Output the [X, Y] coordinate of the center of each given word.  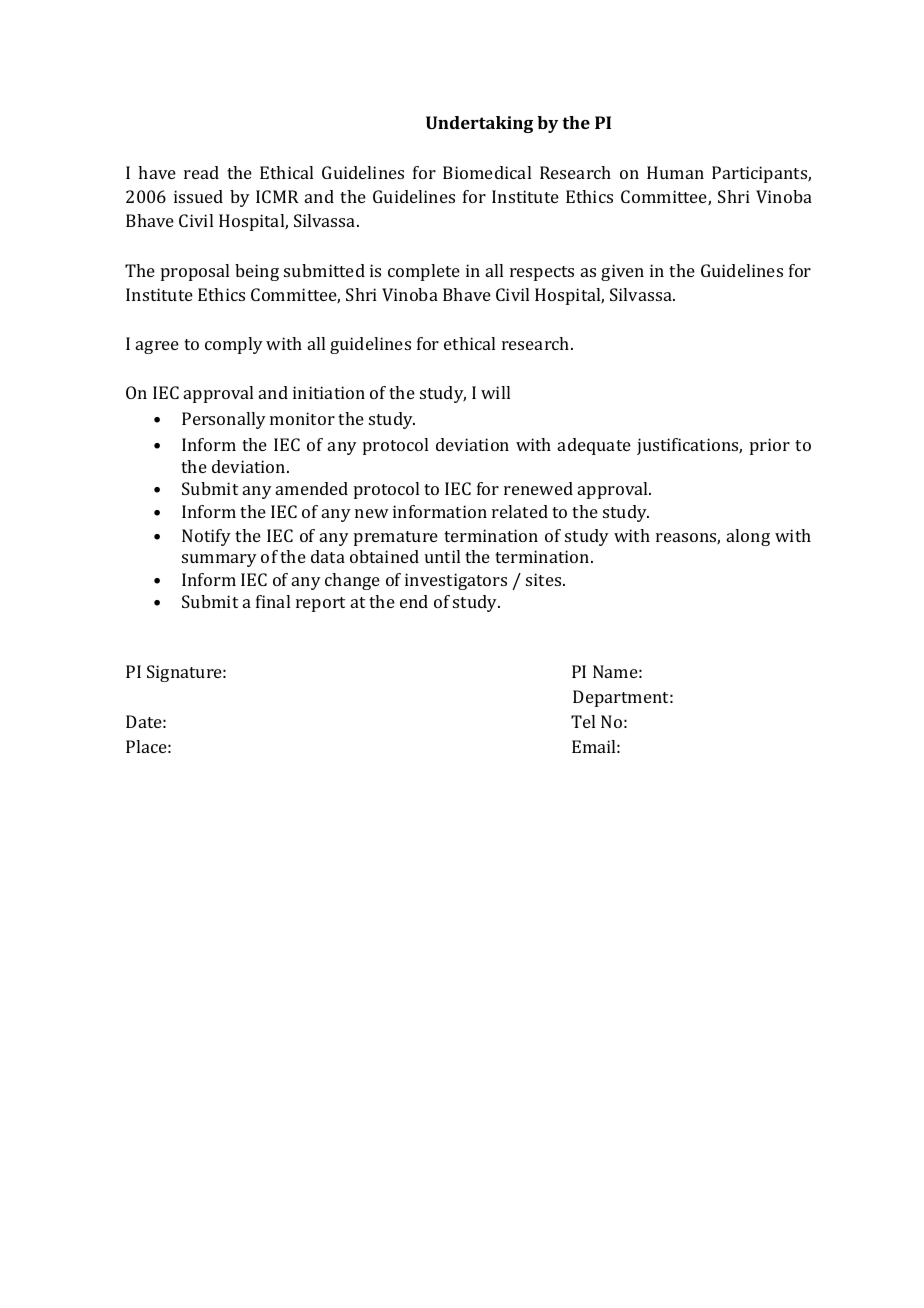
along [748, 537]
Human [675, 172]
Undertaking [479, 124]
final [273, 601]
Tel [583, 721]
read [201, 172]
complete [424, 272]
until [442, 556]
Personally [224, 420]
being [257, 272]
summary [219, 560]
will [495, 392]
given [622, 272]
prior [770, 446]
